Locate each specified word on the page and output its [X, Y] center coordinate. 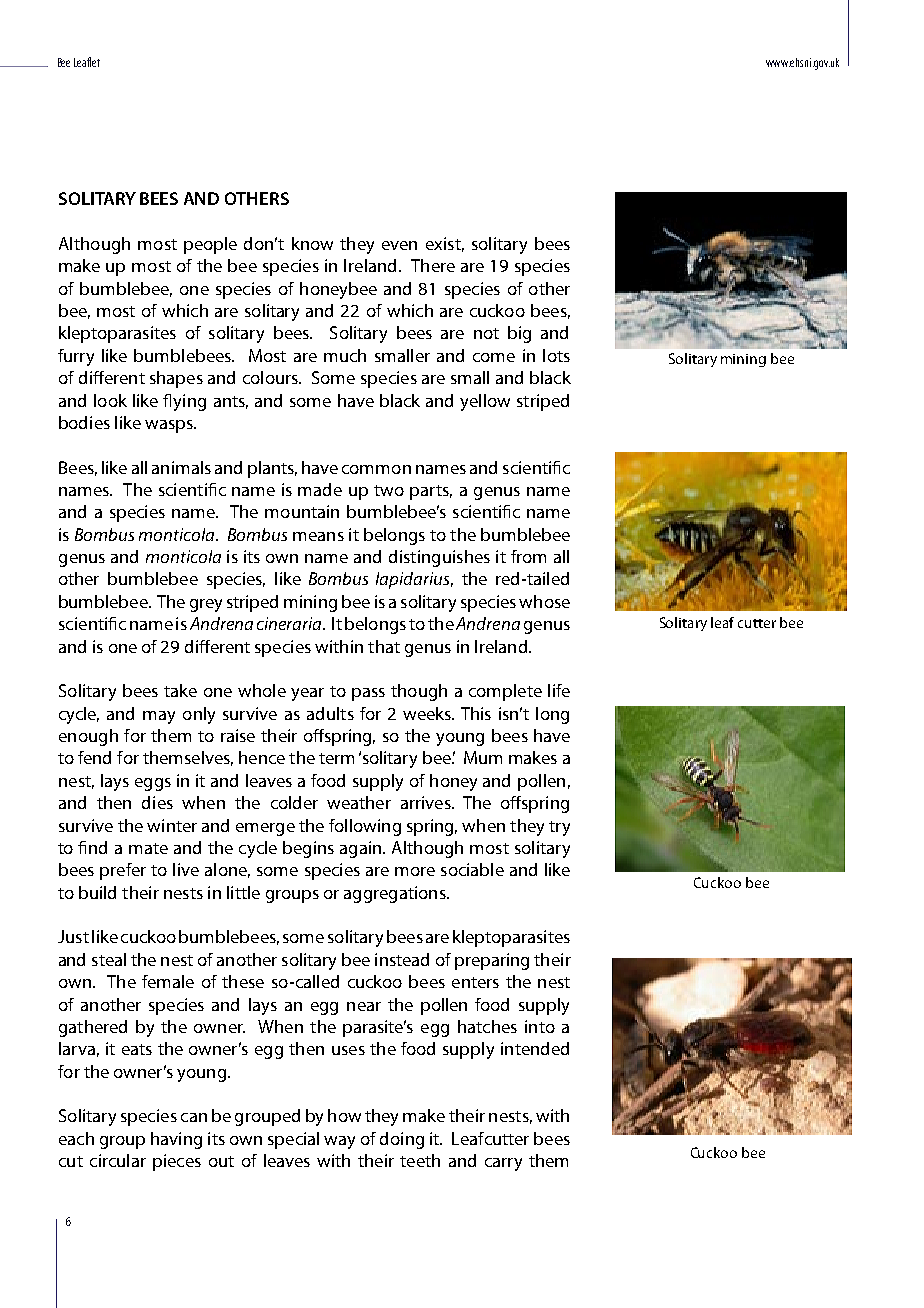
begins [308, 849]
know [312, 243]
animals [181, 467]
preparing [492, 961]
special [293, 1140]
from [528, 556]
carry [503, 1164]
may [159, 717]
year [307, 694]
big [519, 334]
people [210, 245]
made [320, 489]
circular [118, 1160]
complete [505, 692]
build [97, 892]
